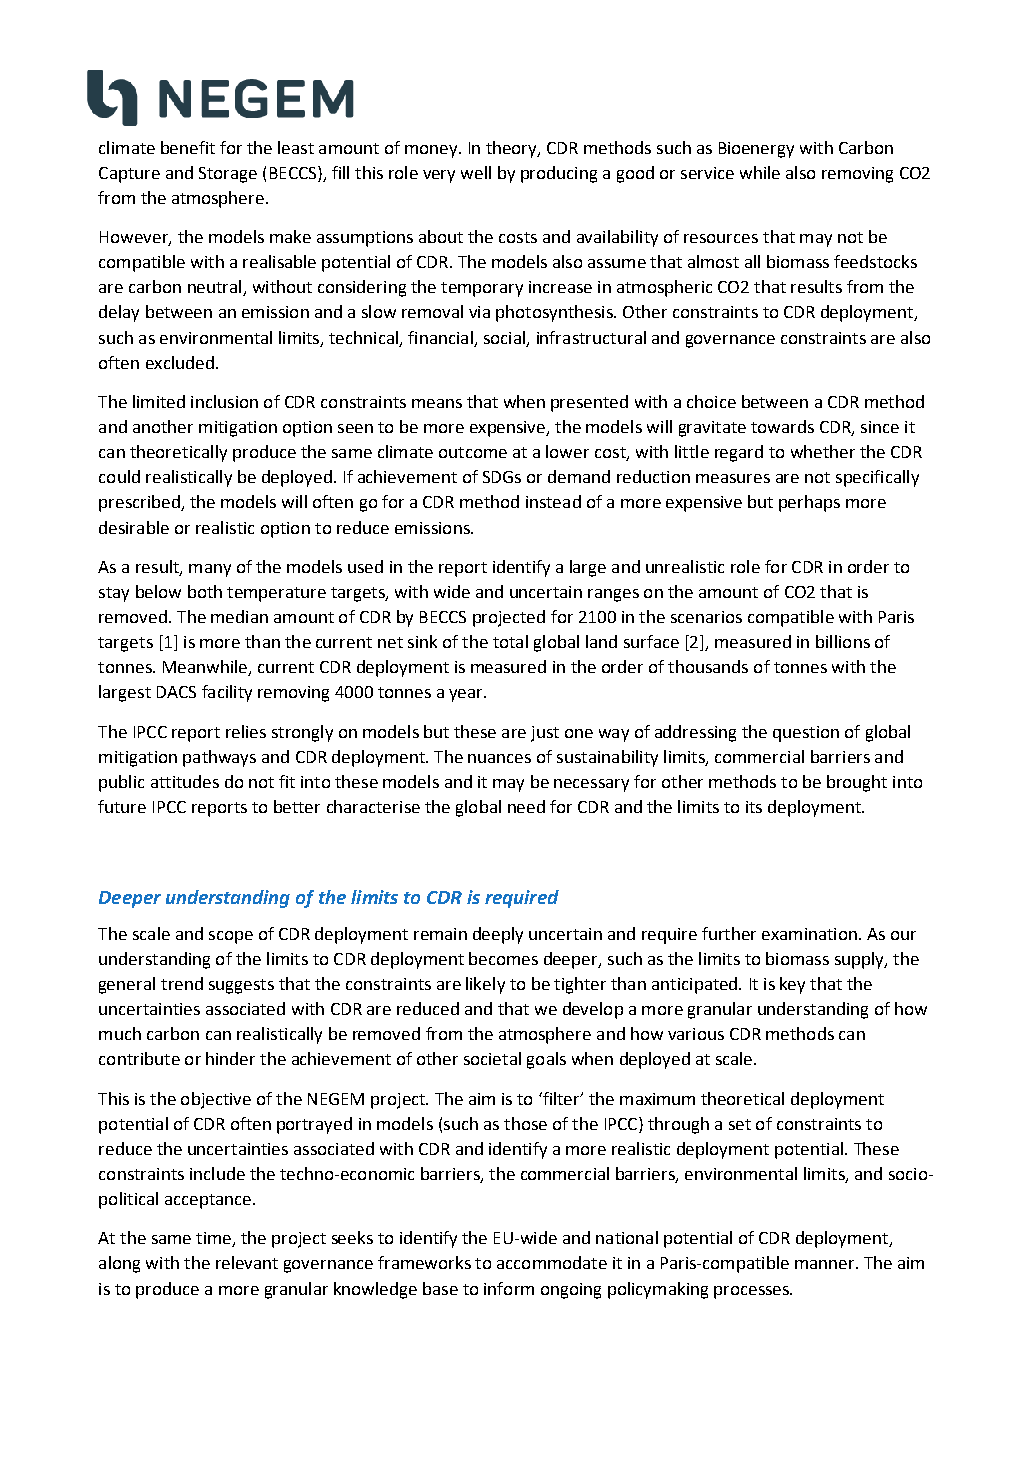 The width and height of the image is (1033, 1462). Describe the element at coordinates (214, 1239) in the image. I see `time` at that location.
